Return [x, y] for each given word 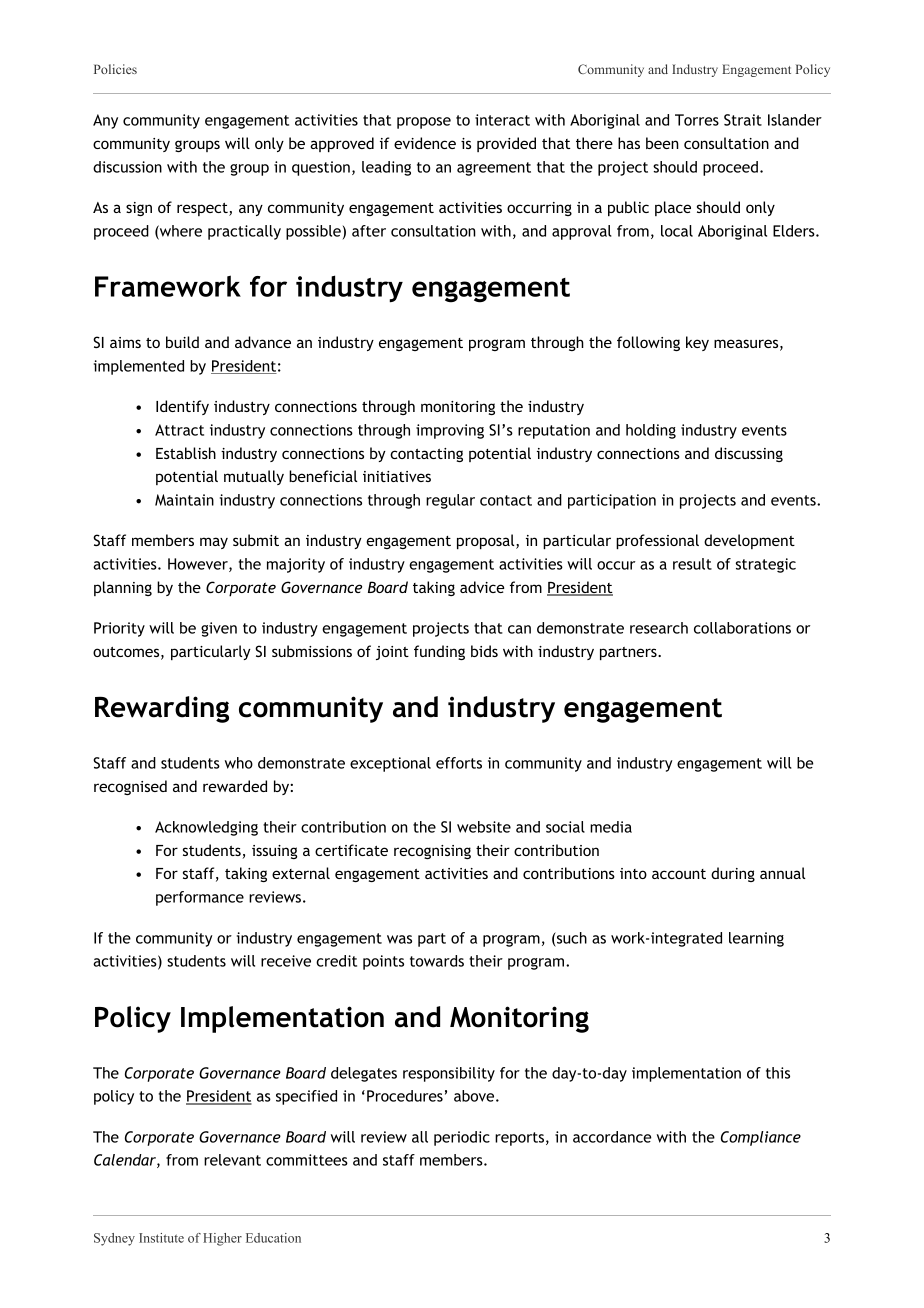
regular [450, 501]
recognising [432, 852]
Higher [222, 1239]
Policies [115, 69]
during [733, 874]
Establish [186, 453]
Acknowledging [206, 828]
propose [424, 123]
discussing [749, 454]
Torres [697, 120]
